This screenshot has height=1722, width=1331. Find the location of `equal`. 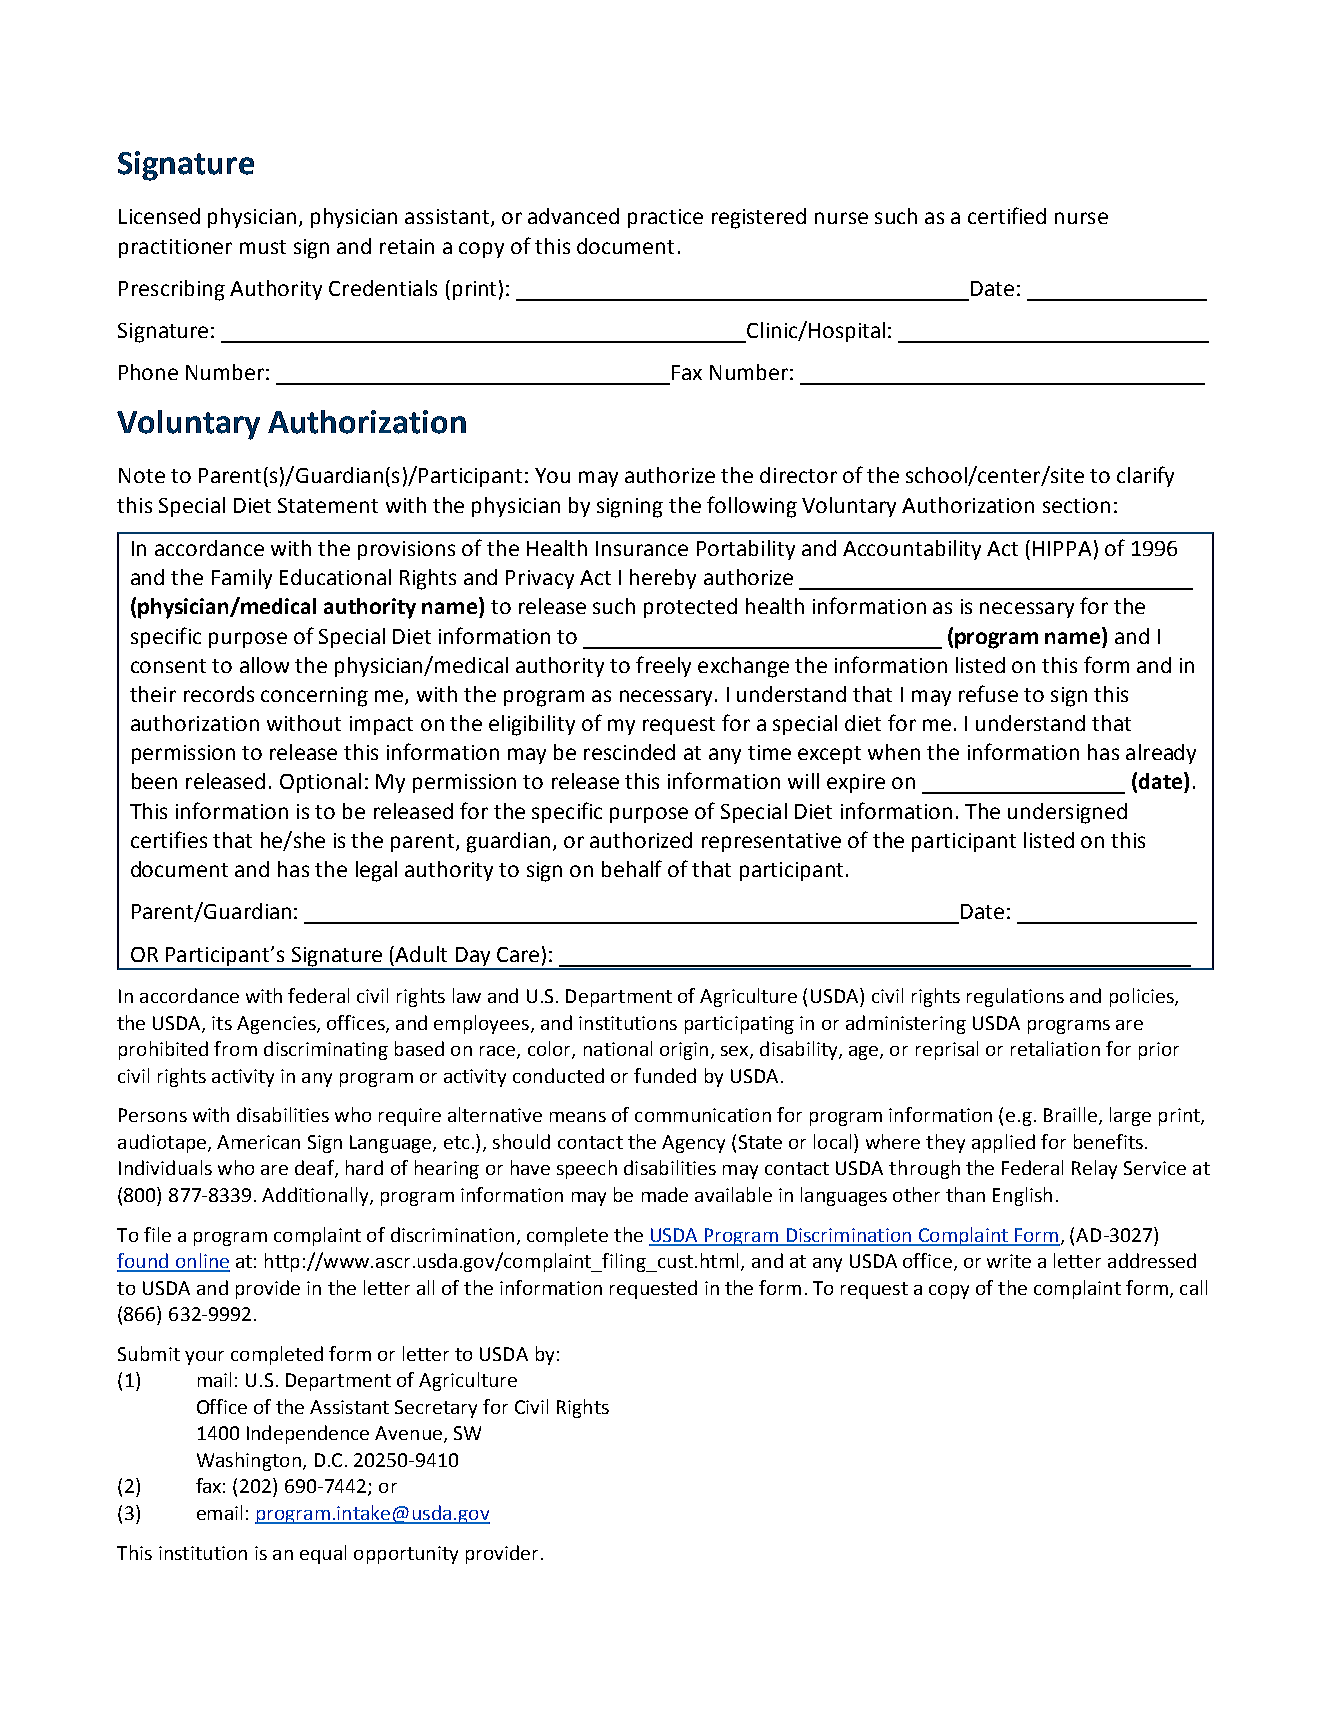

equal is located at coordinates (323, 1554).
